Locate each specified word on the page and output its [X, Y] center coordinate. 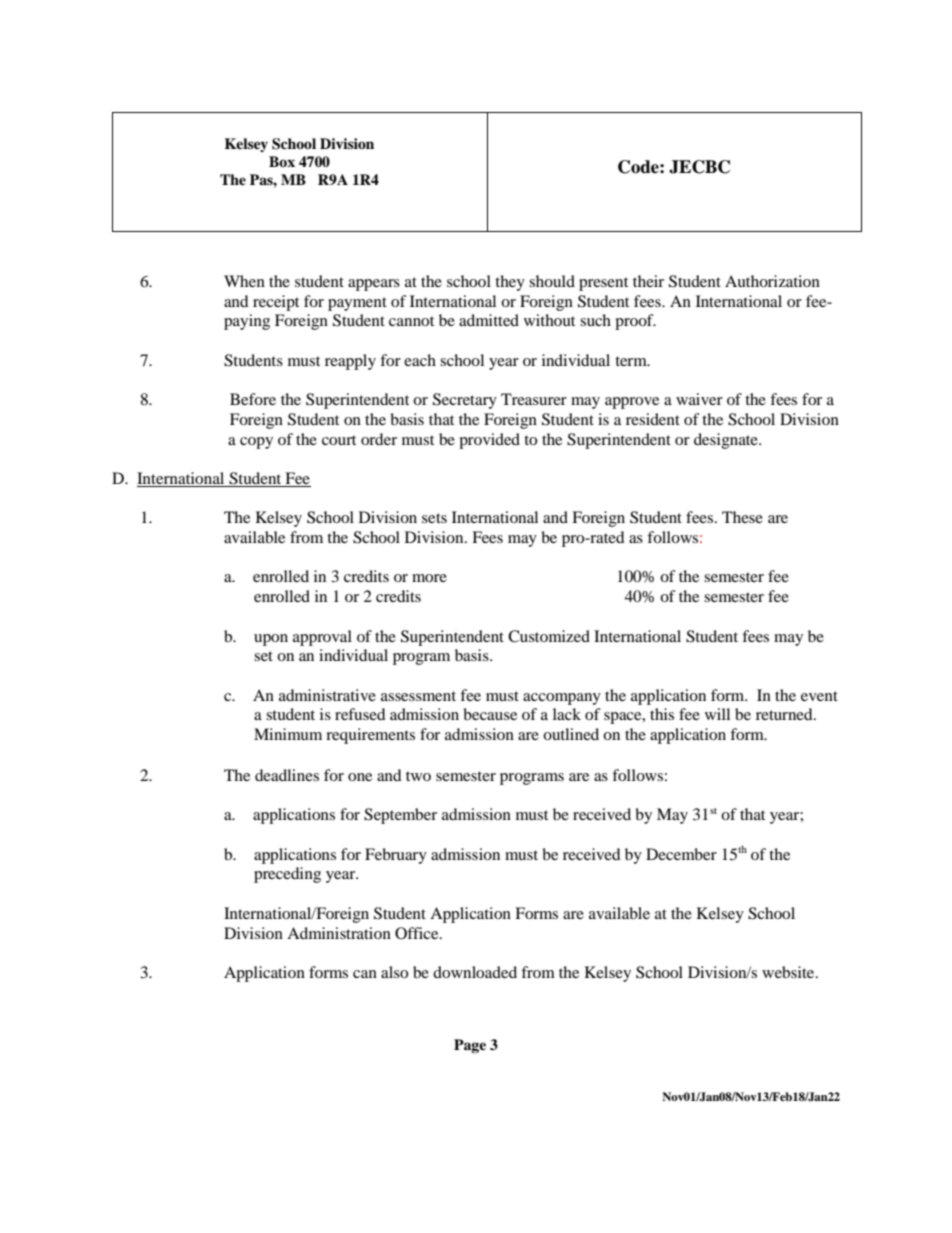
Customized [549, 636]
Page [470, 1046]
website [789, 972]
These [742, 517]
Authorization [772, 281]
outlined [571, 734]
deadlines [287, 775]
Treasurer [534, 399]
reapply [350, 362]
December [681, 854]
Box [282, 161]
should [552, 281]
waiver [699, 399]
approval [322, 638]
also [394, 972]
